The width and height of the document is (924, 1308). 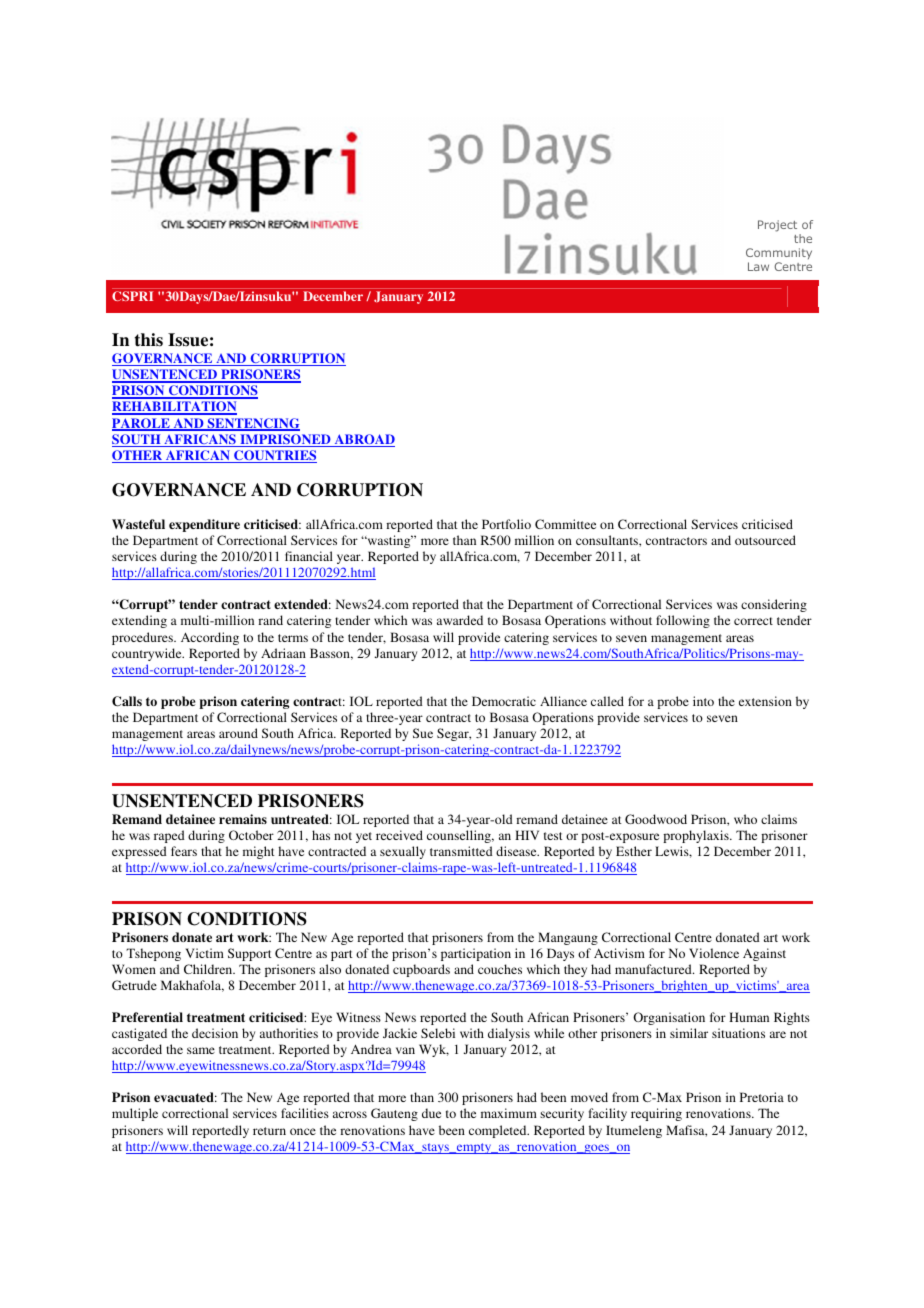 What do you see at coordinates (504, 701) in the document?
I see `Democratic` at bounding box center [504, 701].
